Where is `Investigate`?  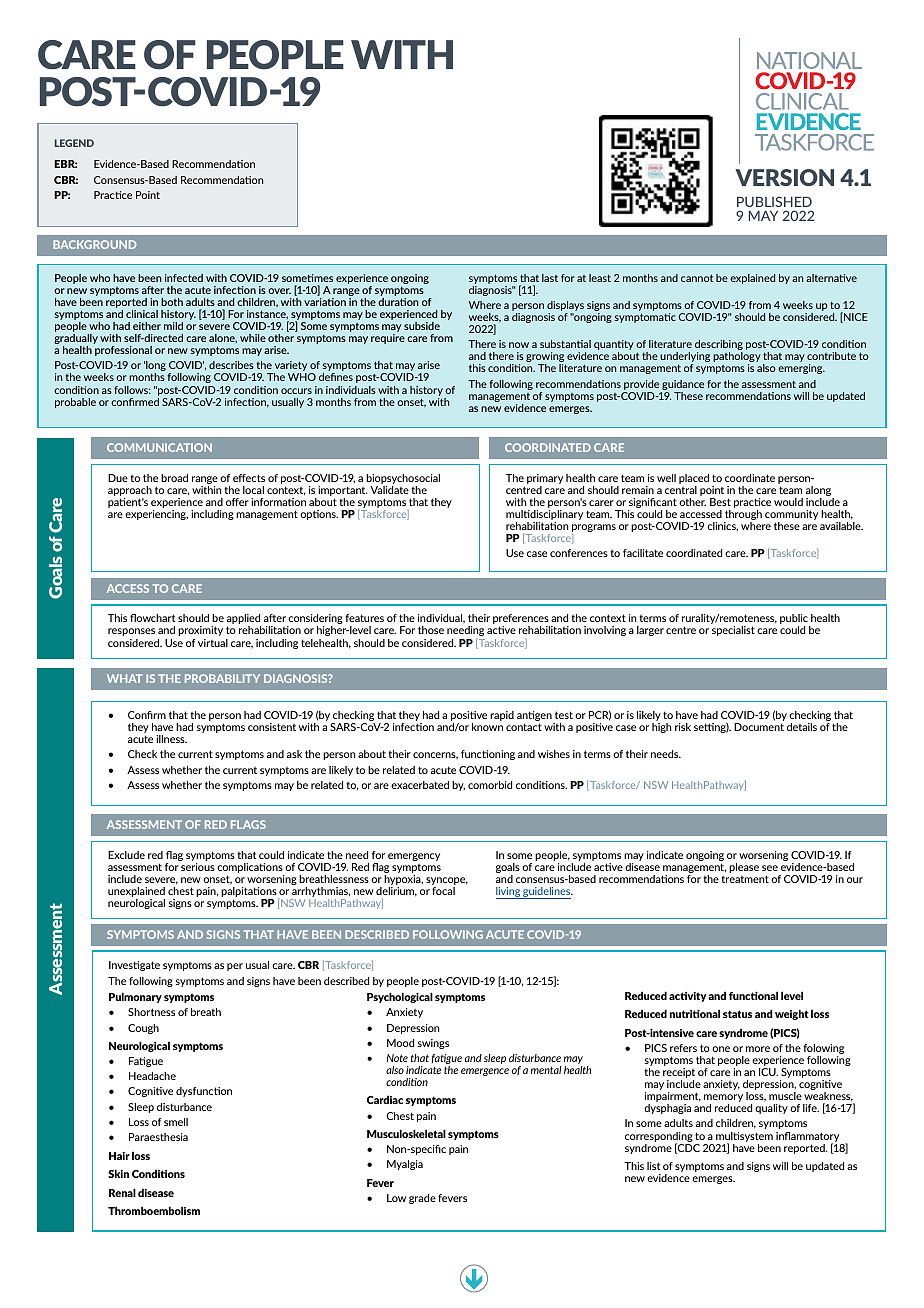
Investigate is located at coordinates (134, 966).
